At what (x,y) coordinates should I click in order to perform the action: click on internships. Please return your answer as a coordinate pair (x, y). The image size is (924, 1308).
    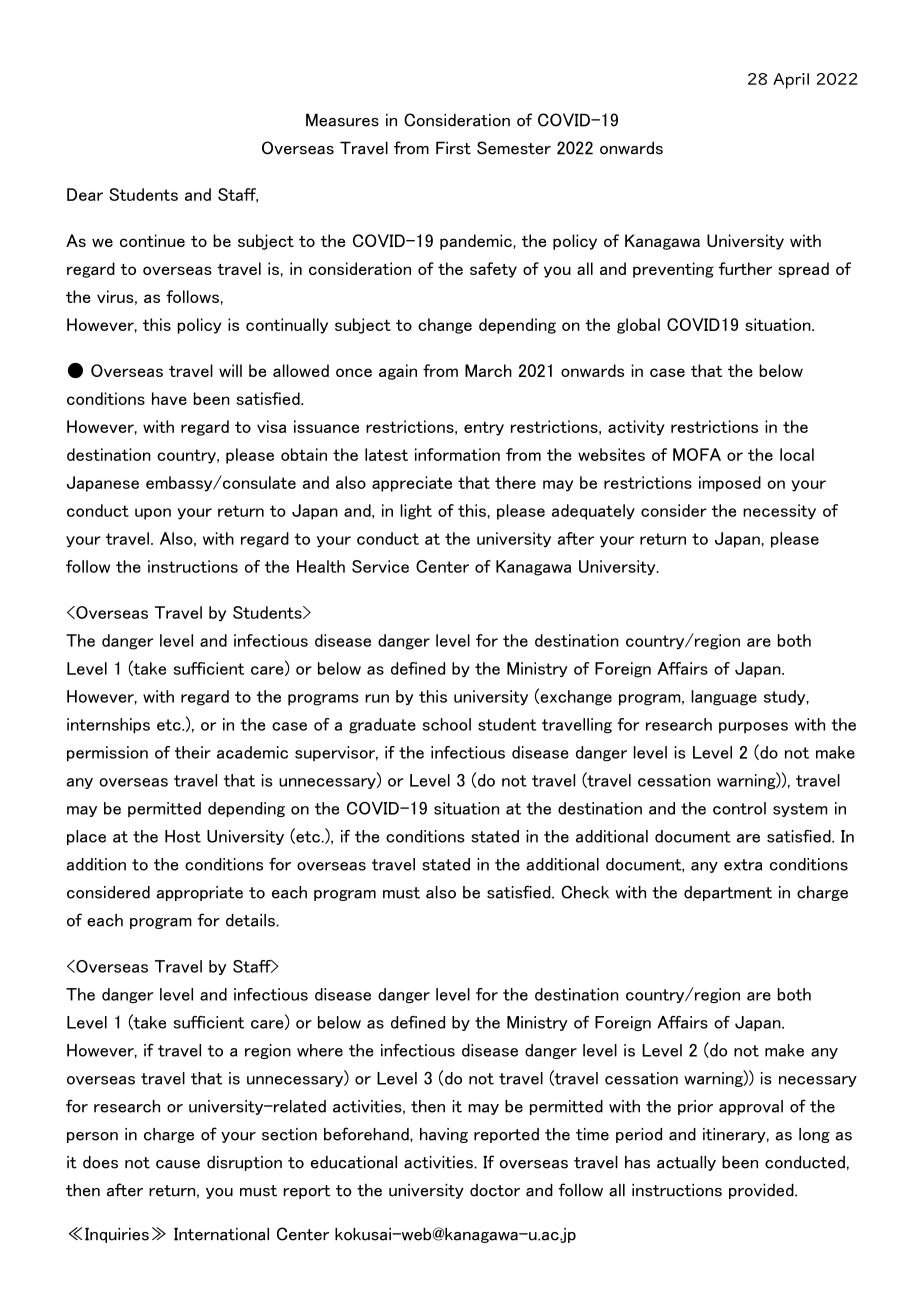
    Looking at the image, I should click on (108, 726).
